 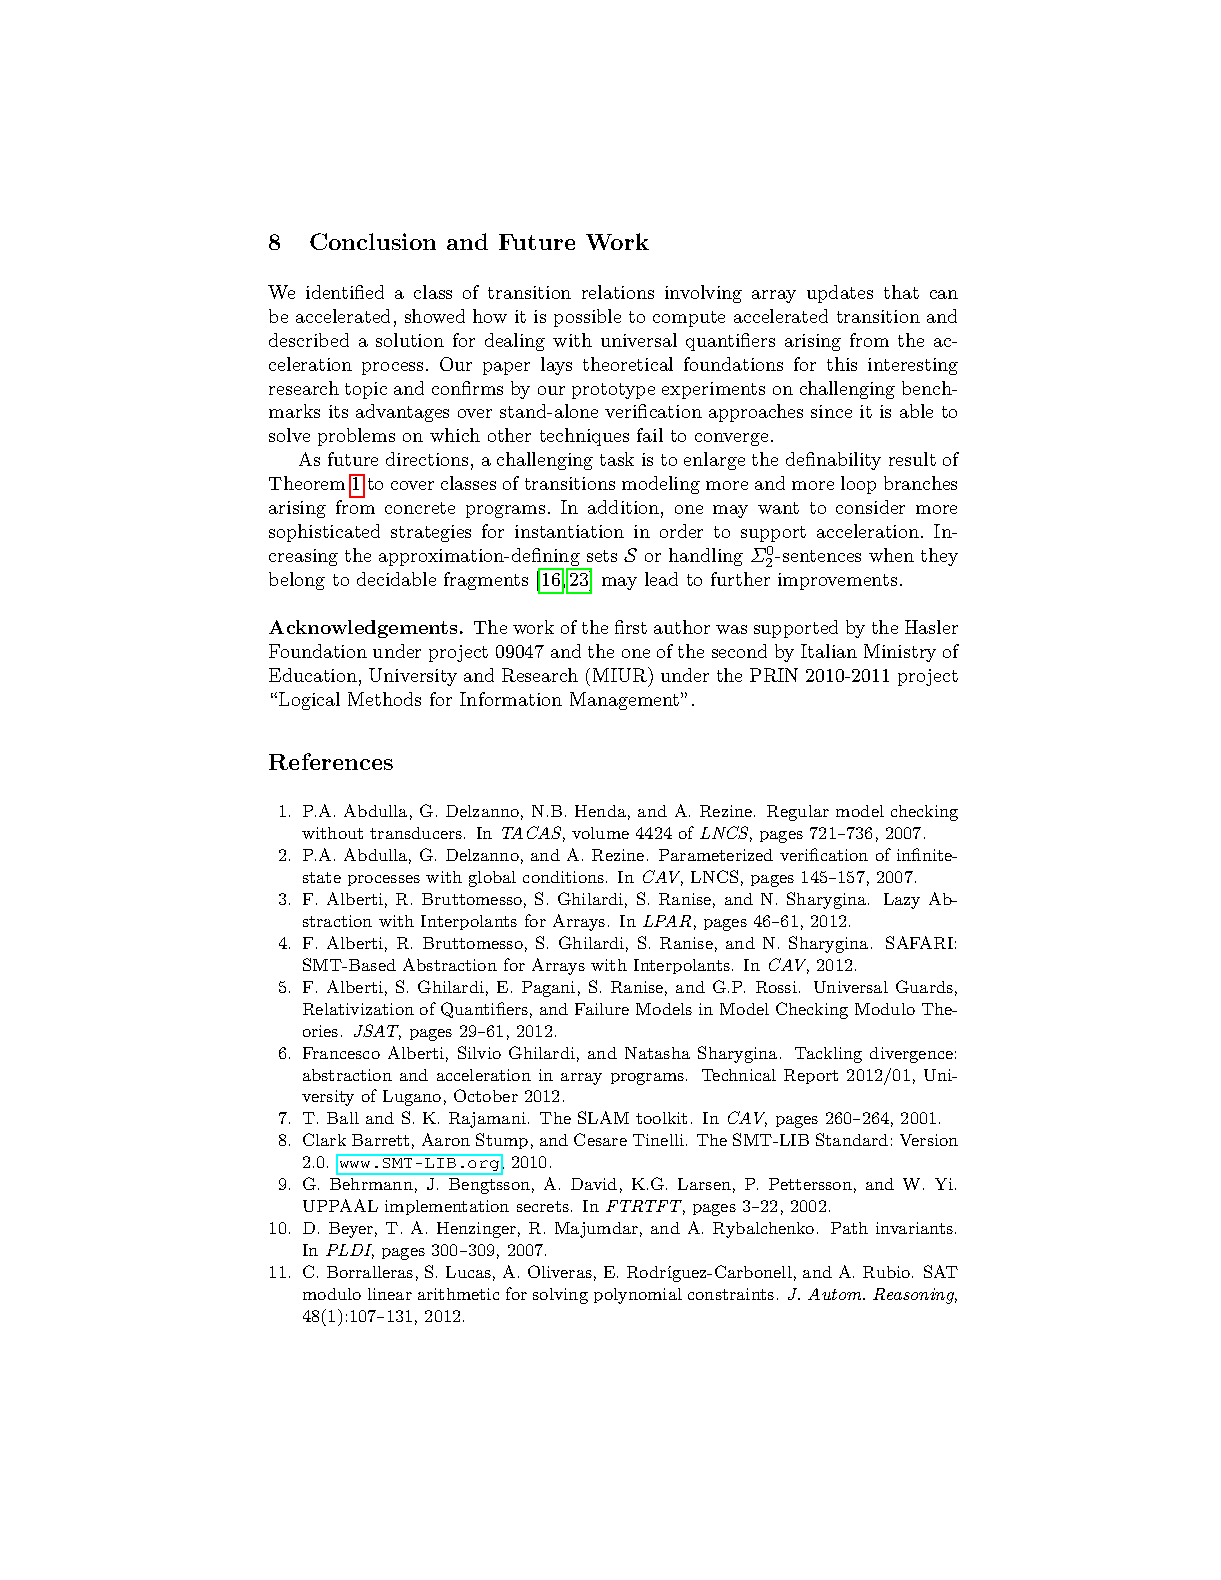 What do you see at coordinates (618, 292) in the image?
I see `relations` at bounding box center [618, 292].
